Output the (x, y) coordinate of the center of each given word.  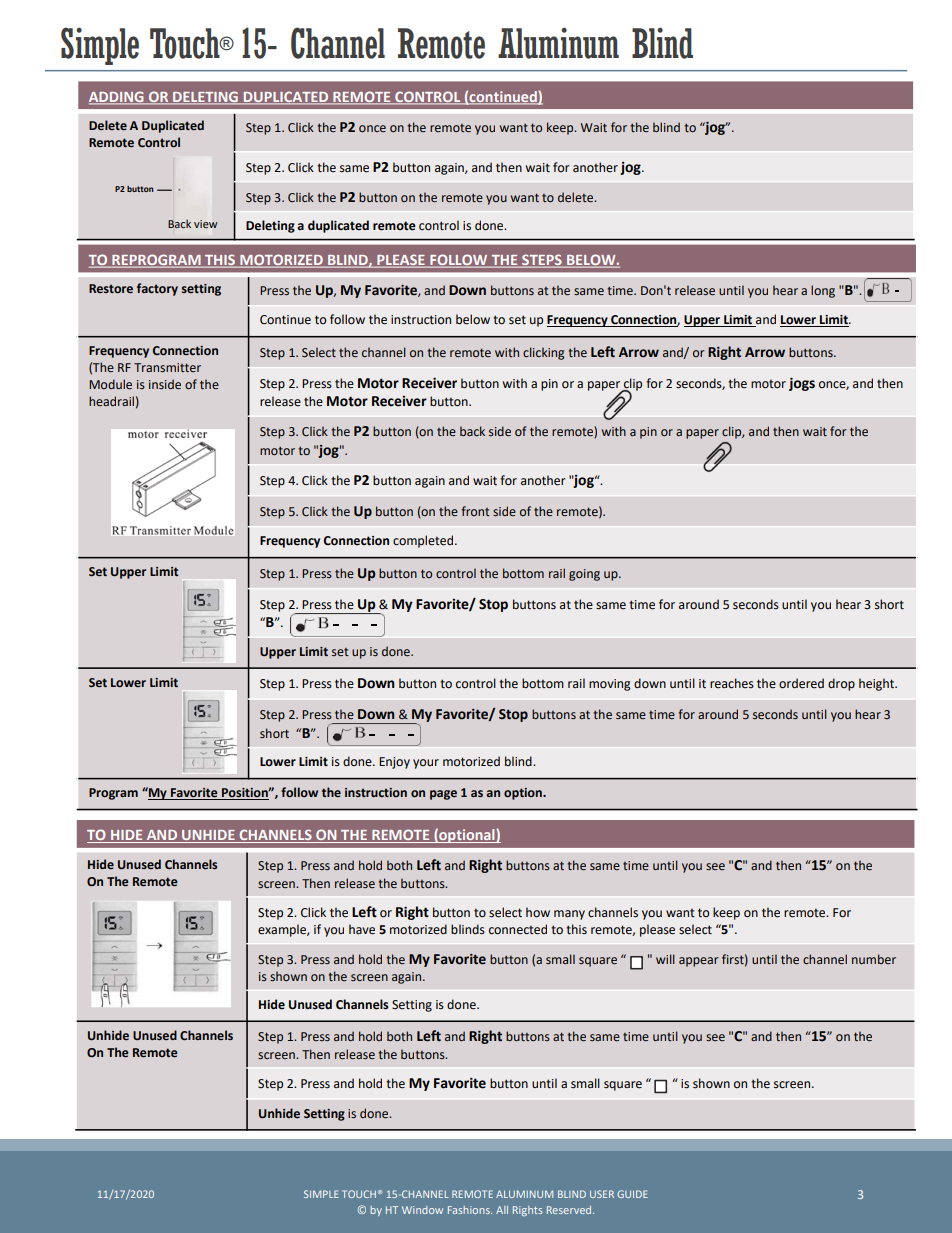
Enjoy (394, 763)
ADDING (117, 97)
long (823, 291)
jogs (802, 384)
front (475, 511)
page (443, 795)
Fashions (470, 1210)
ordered (801, 683)
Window (422, 1210)
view (206, 224)
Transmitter (167, 368)
